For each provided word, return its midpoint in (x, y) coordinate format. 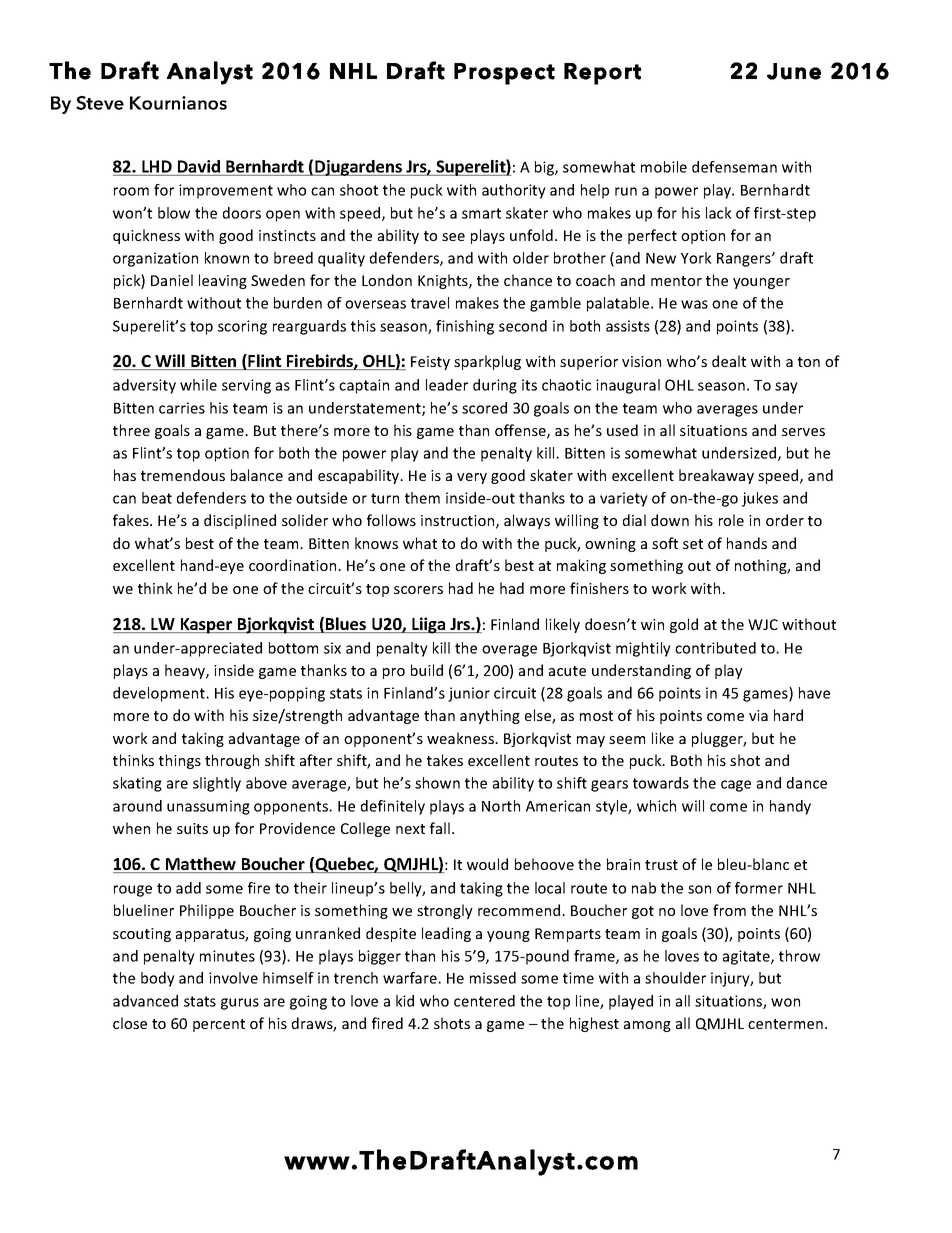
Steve (100, 103)
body (158, 979)
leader (447, 385)
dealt (729, 361)
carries (182, 408)
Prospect (504, 74)
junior (469, 694)
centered (484, 1001)
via (758, 715)
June (794, 71)
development (160, 694)
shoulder (675, 978)
